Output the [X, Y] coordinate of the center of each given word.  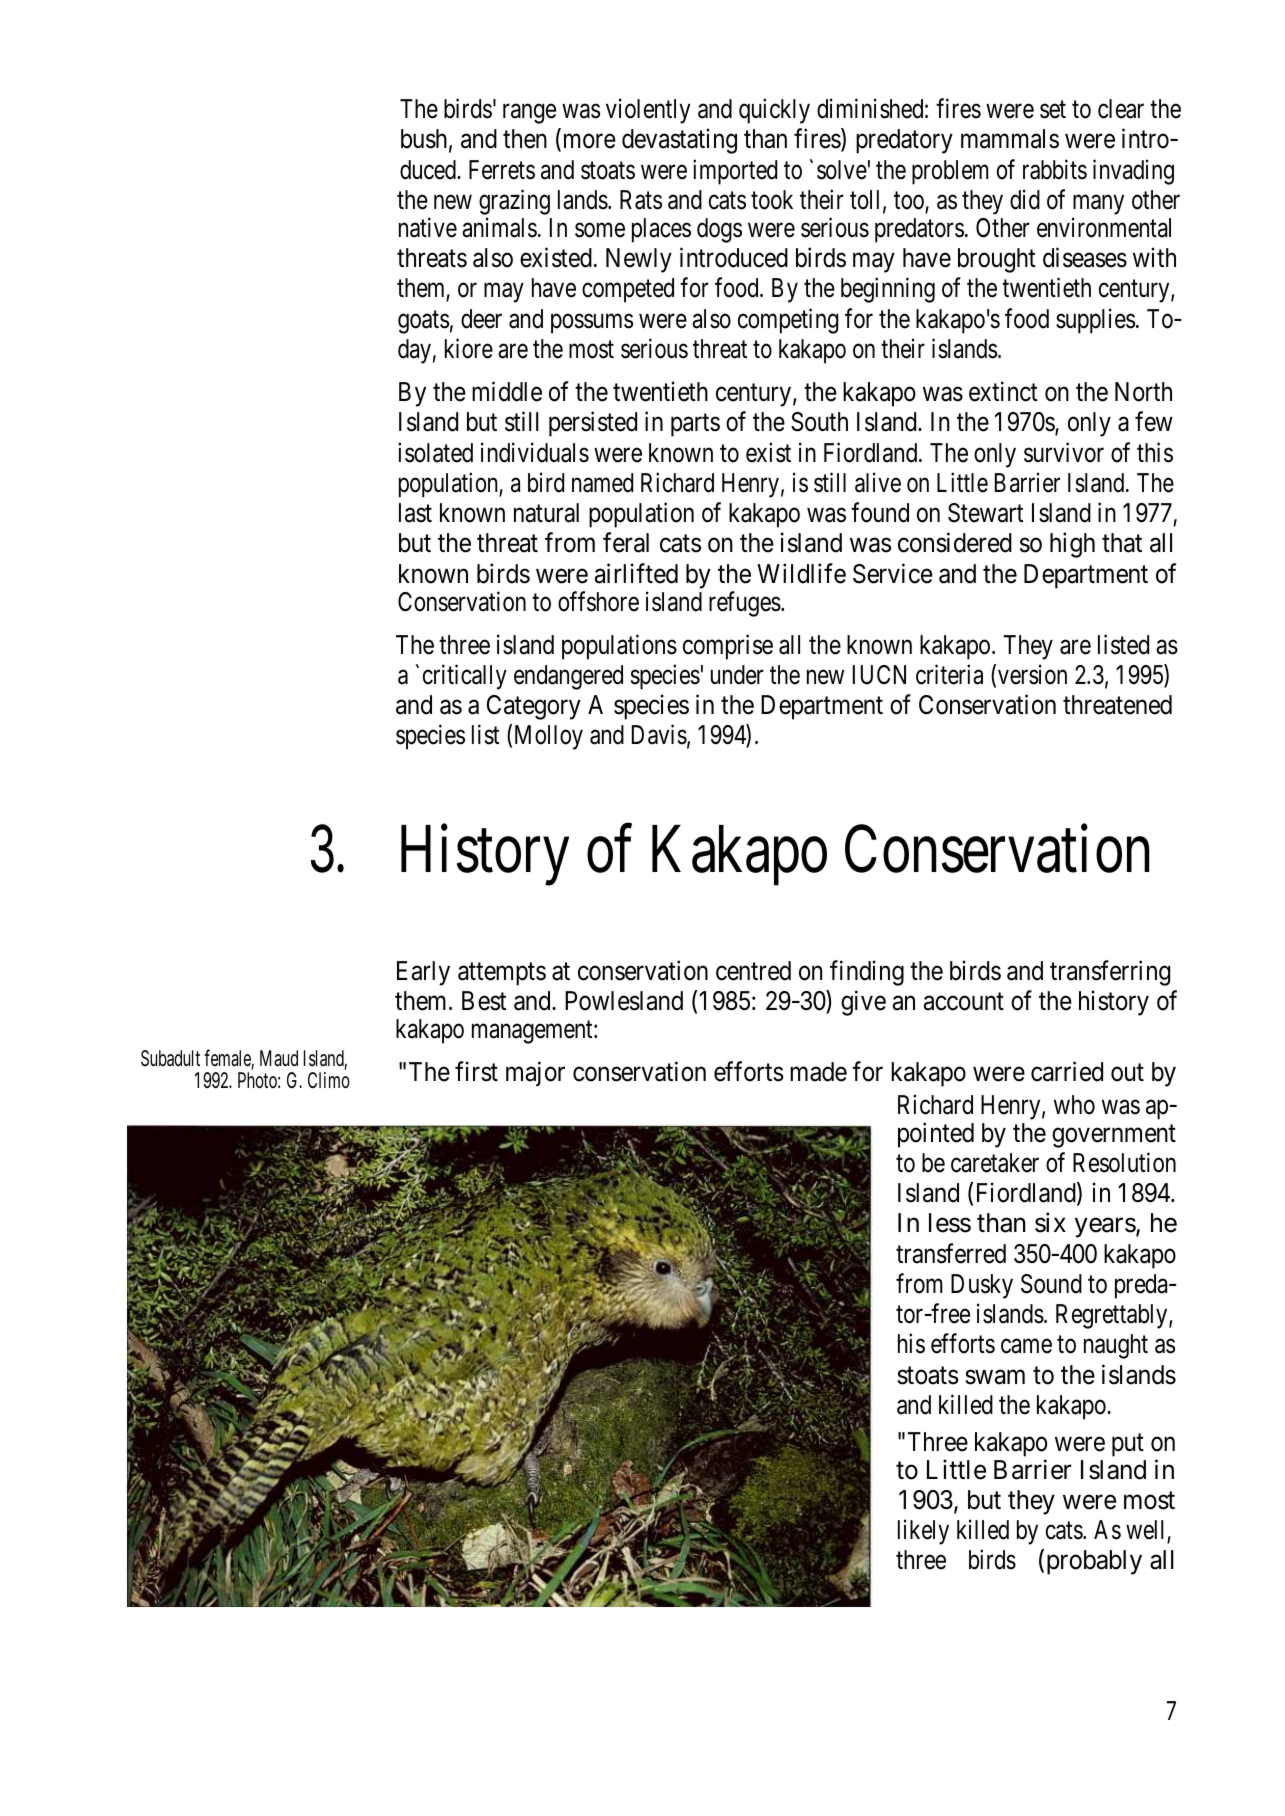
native [428, 227]
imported [735, 172]
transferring [1110, 973]
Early [423, 973]
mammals [1010, 139]
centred [753, 971]
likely [923, 1532]
